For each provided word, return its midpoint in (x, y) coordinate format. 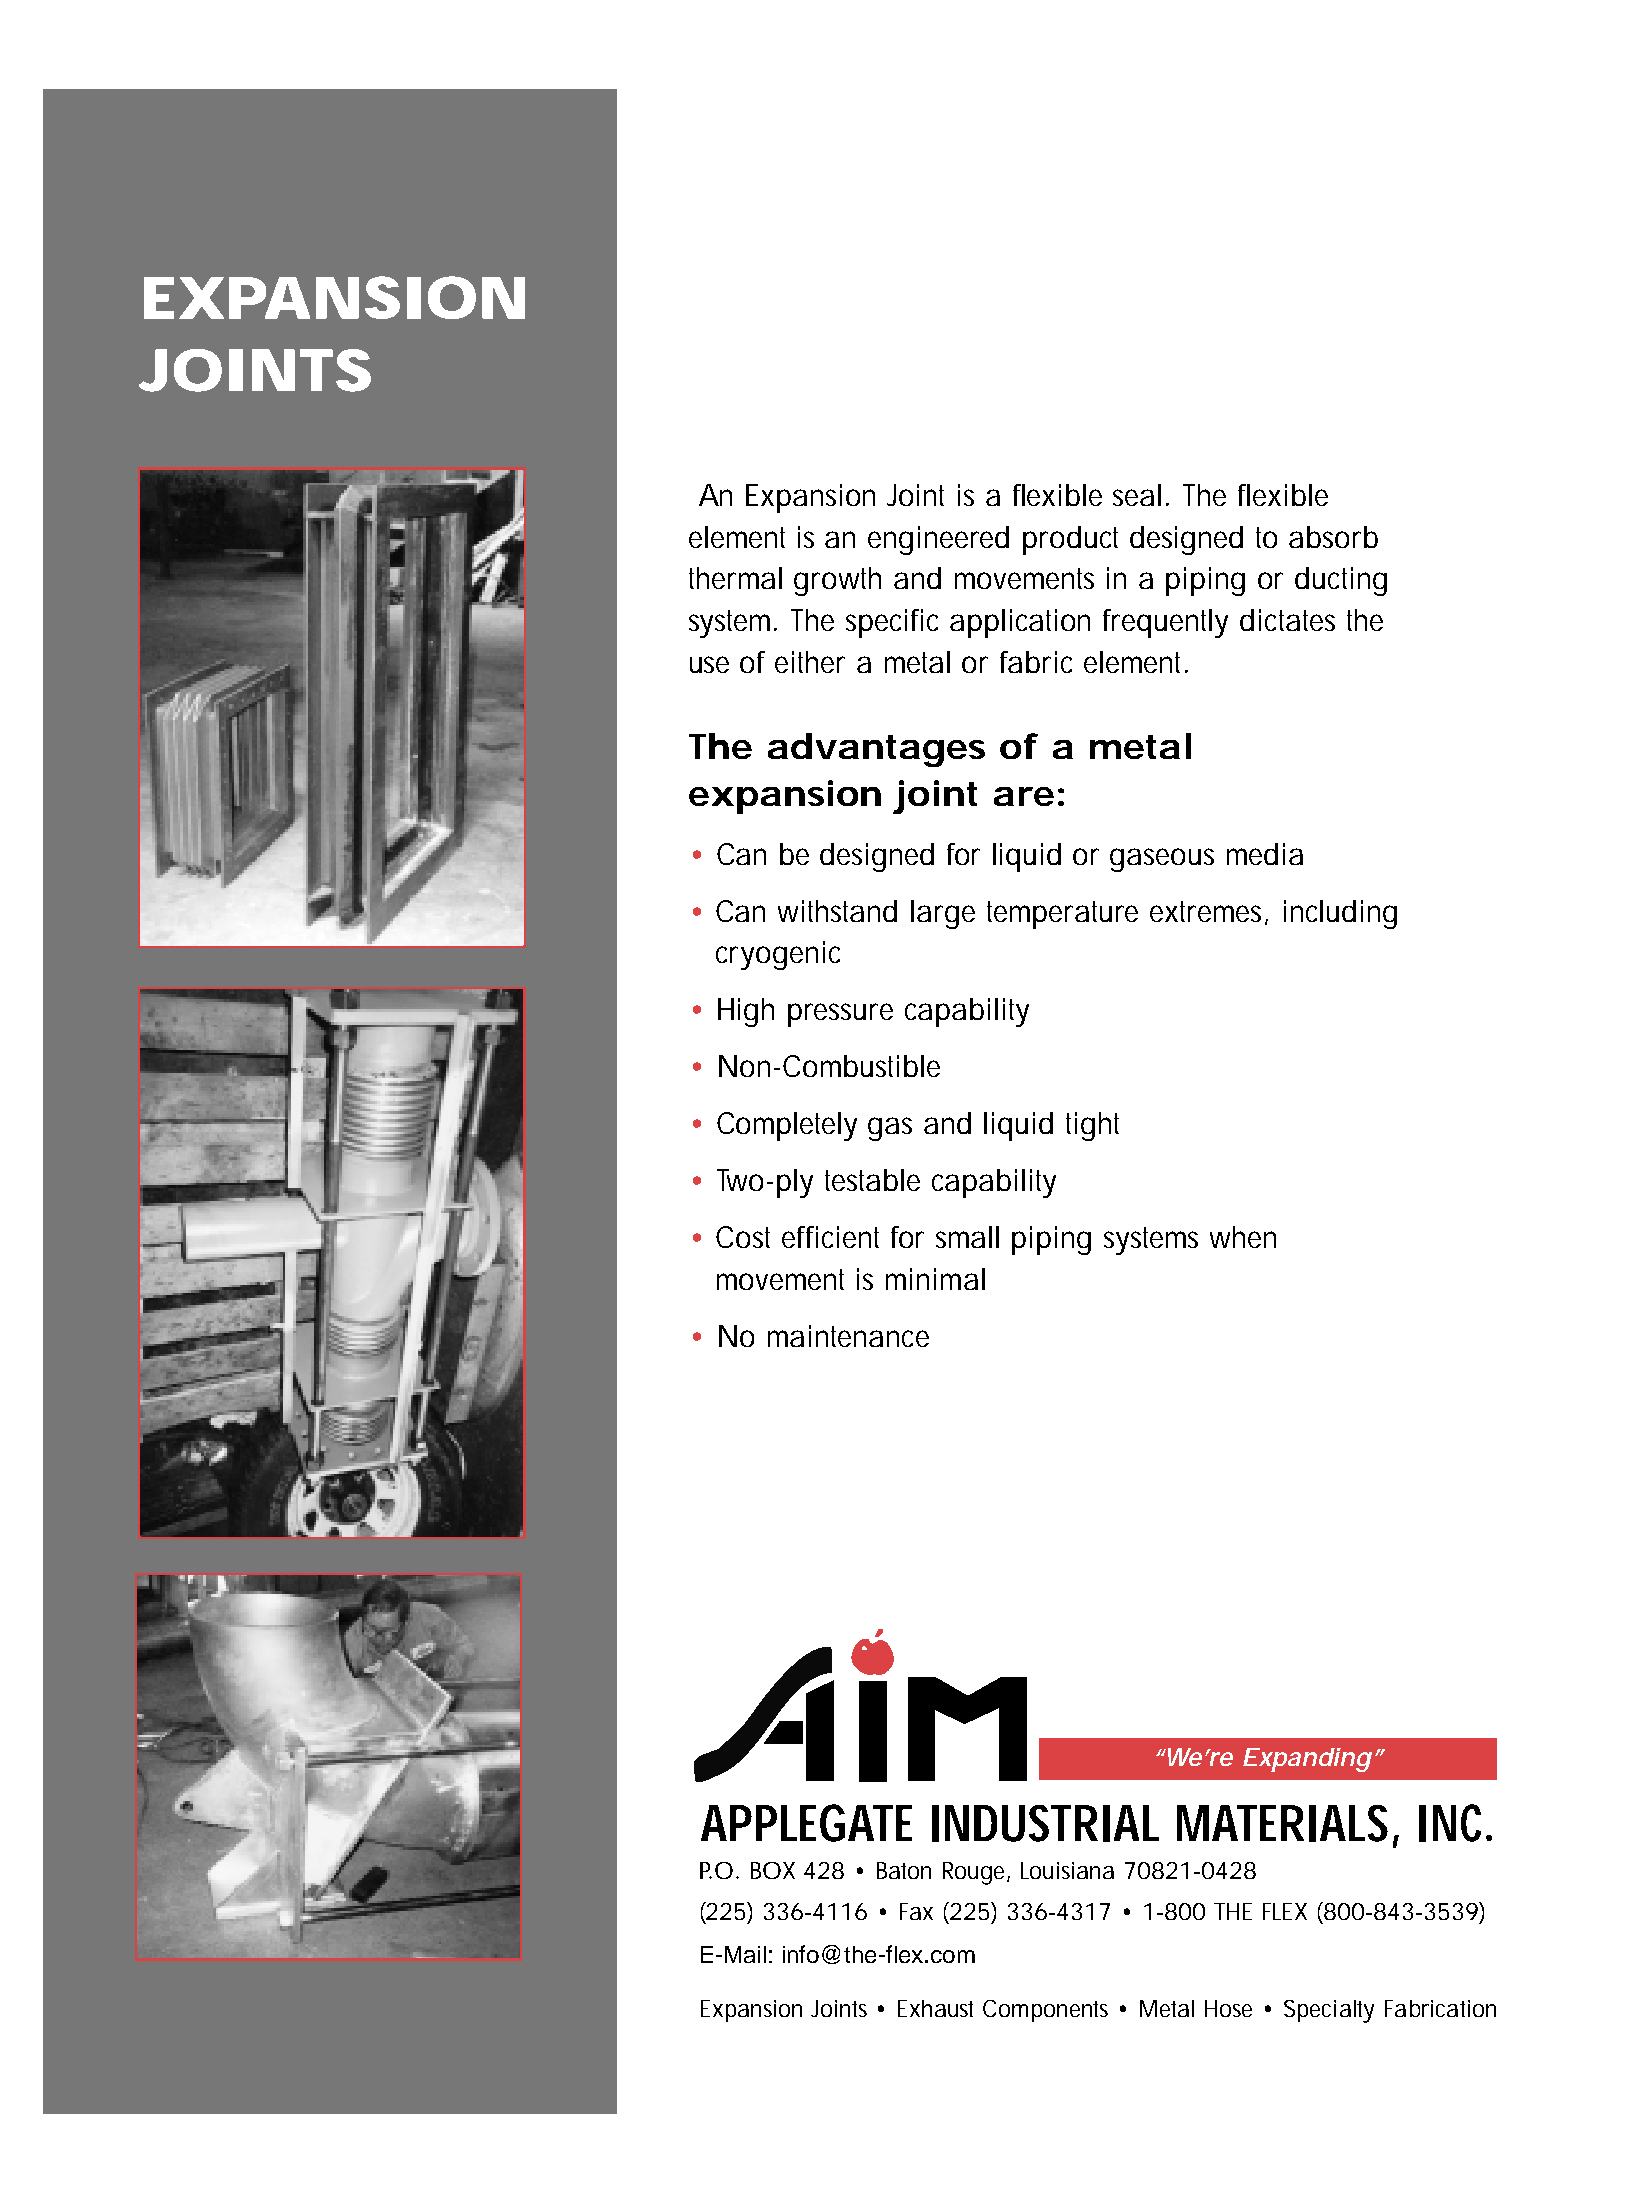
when (1243, 1237)
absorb (1333, 537)
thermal (735, 578)
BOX (773, 1870)
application (1020, 623)
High (746, 1012)
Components (1045, 2011)
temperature (1062, 915)
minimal (935, 1279)
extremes (1209, 912)
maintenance (848, 1336)
